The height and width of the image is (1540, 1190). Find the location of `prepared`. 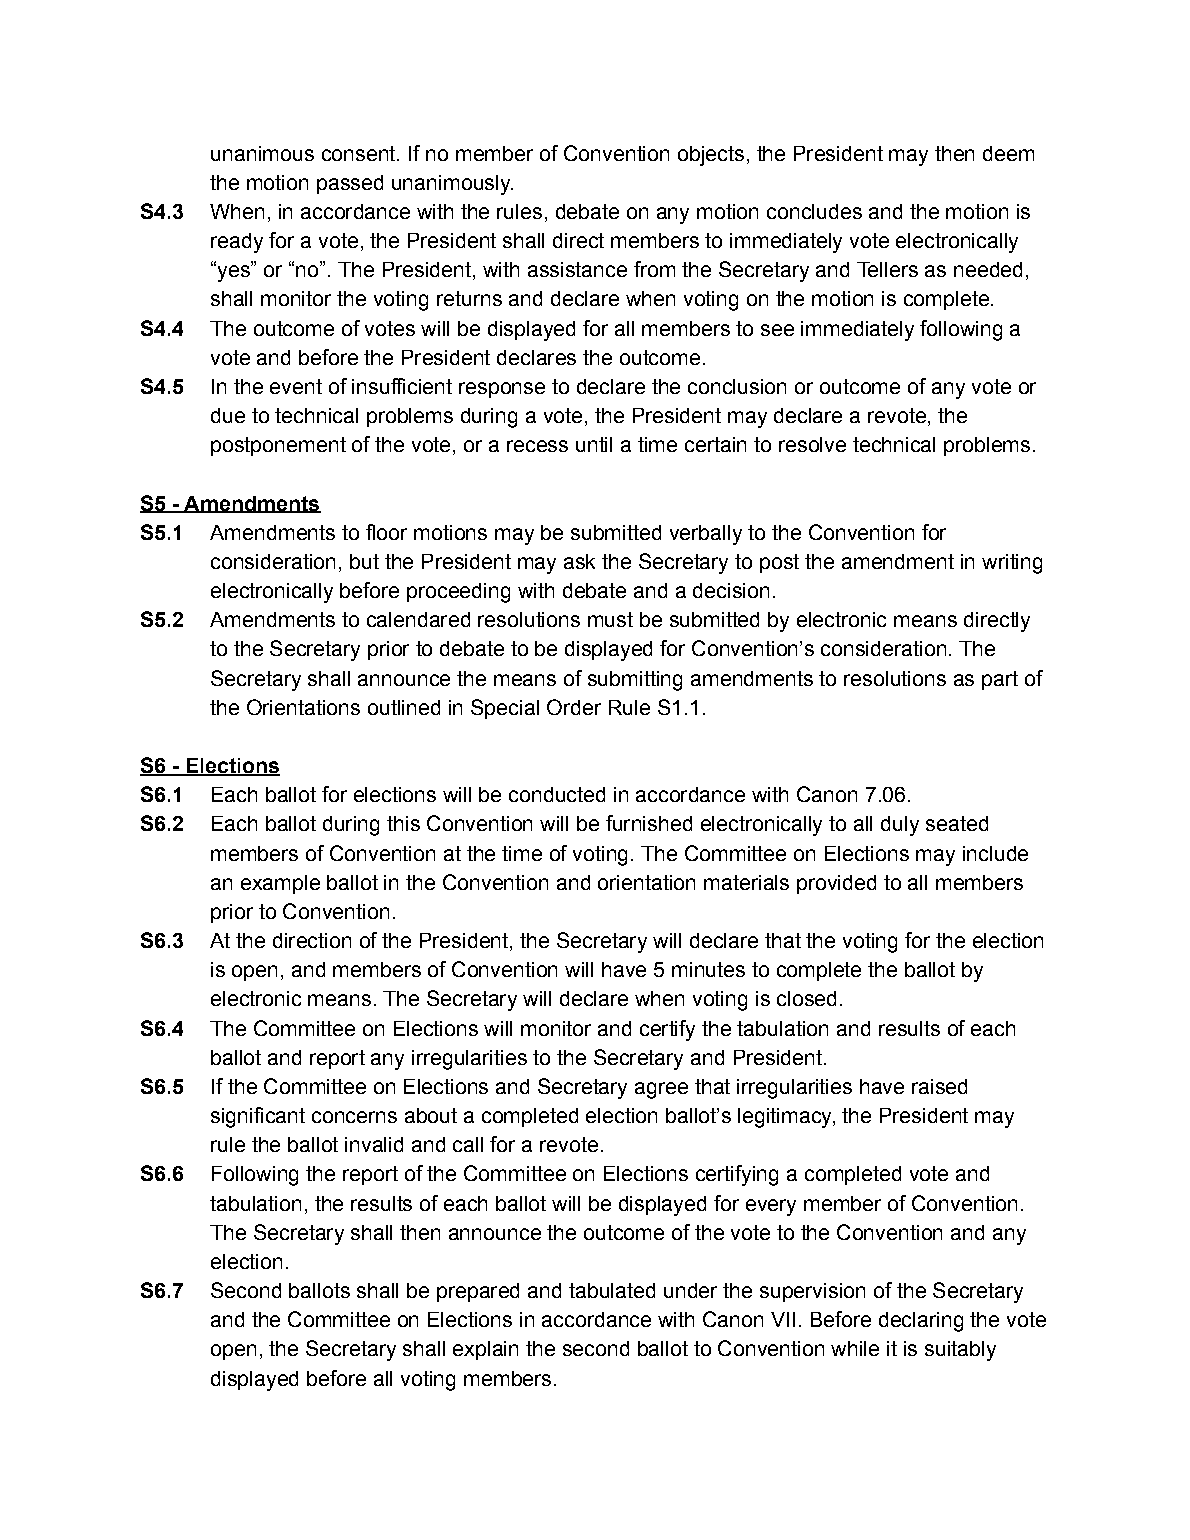

prepared is located at coordinates (478, 1292).
